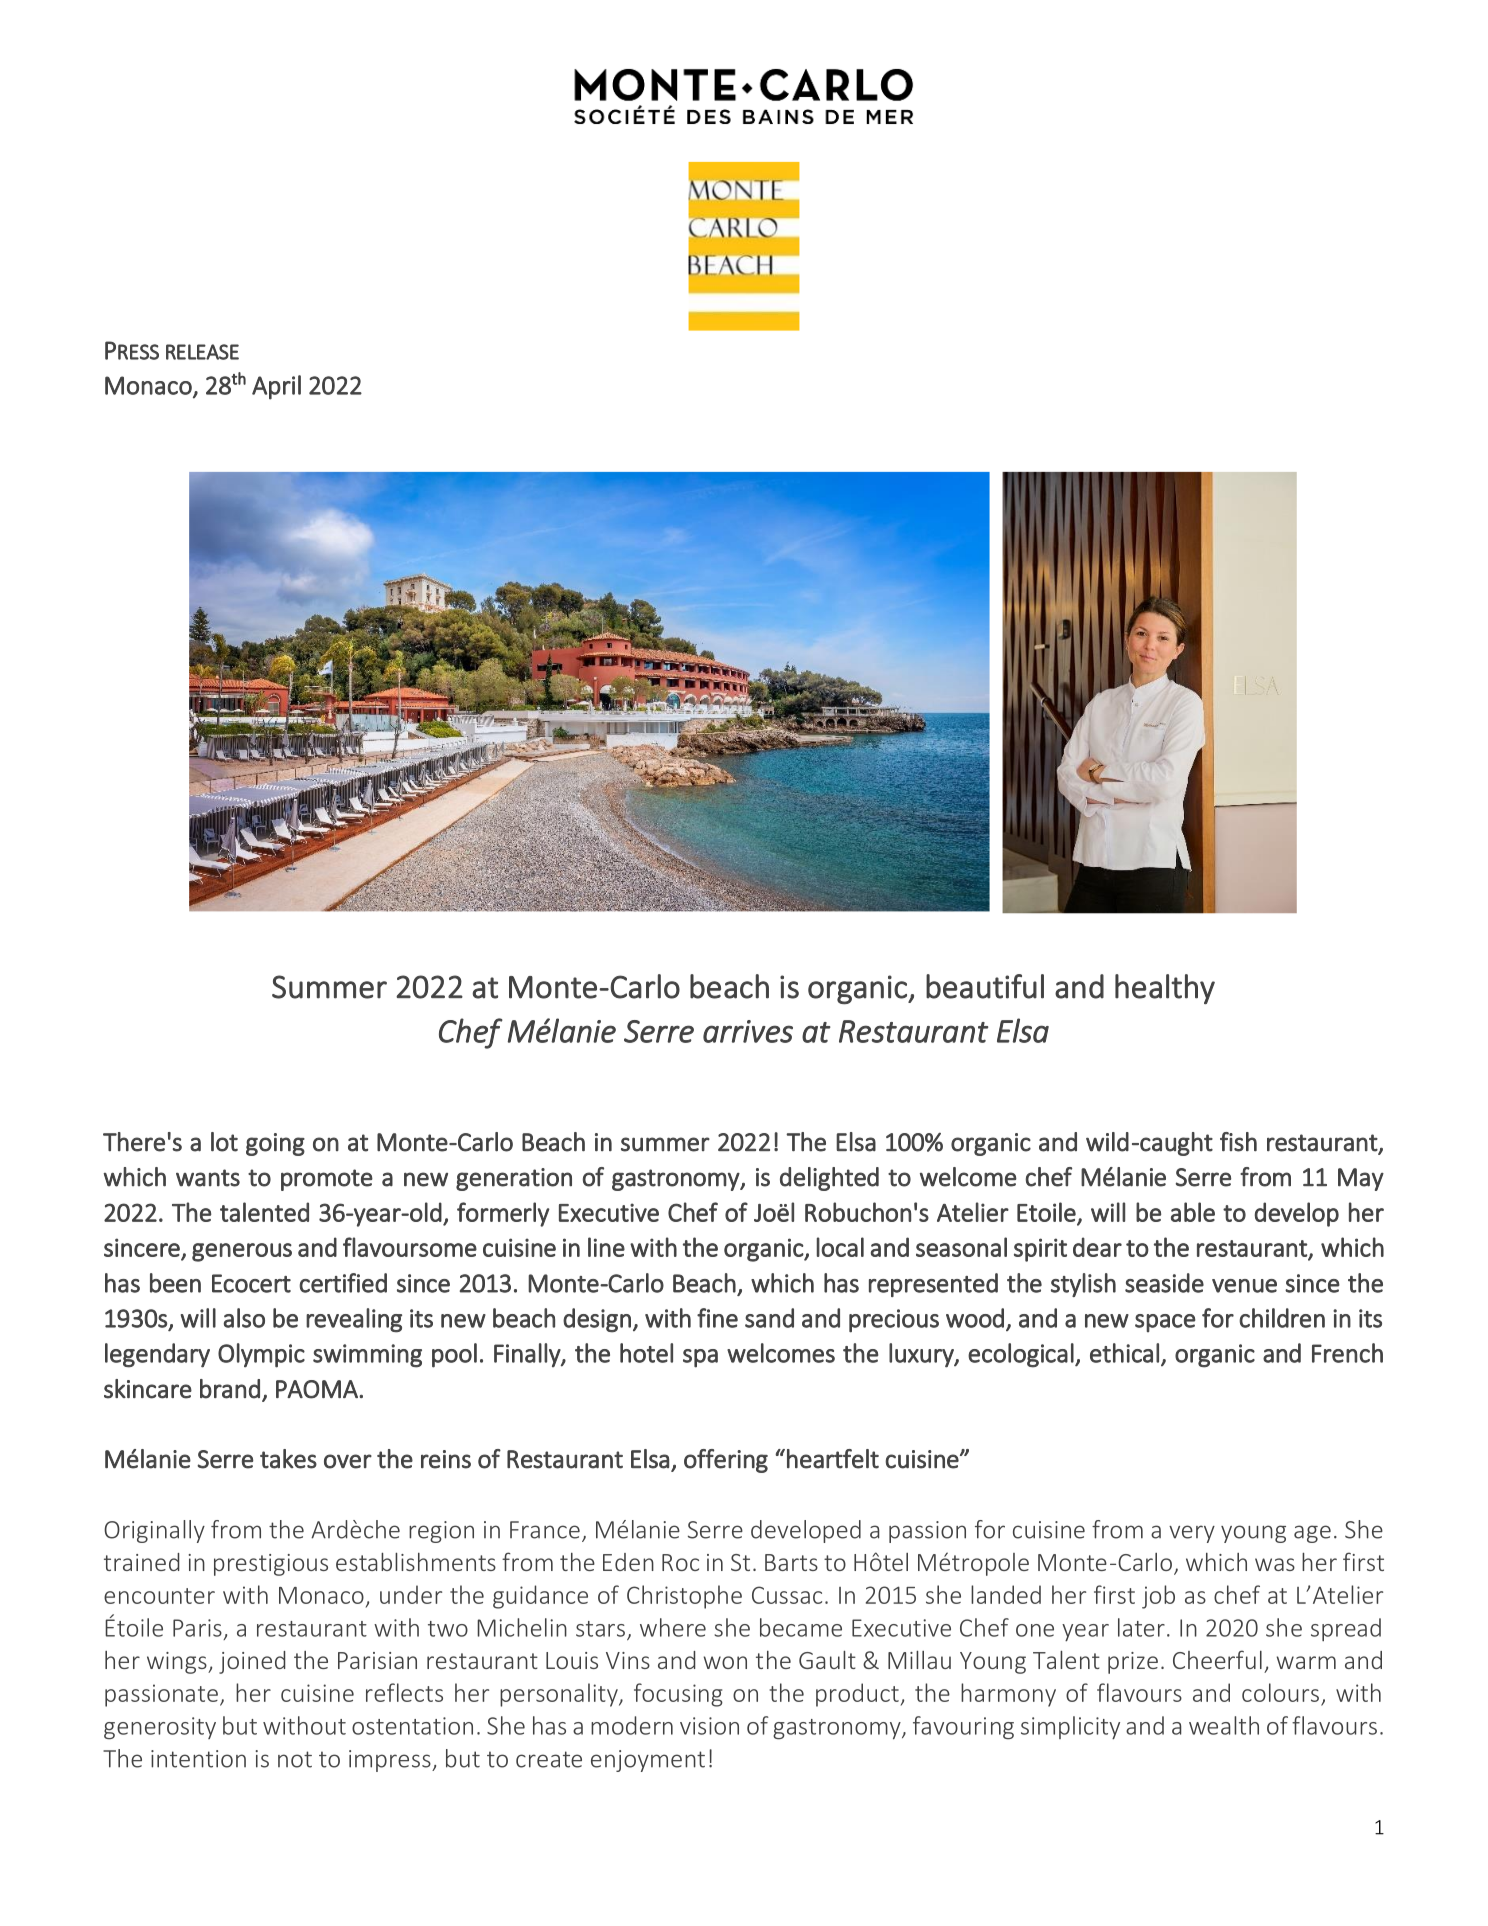 The width and height of the screenshot is (1488, 1926). What do you see at coordinates (1238, 1142) in the screenshot?
I see `fish` at bounding box center [1238, 1142].
